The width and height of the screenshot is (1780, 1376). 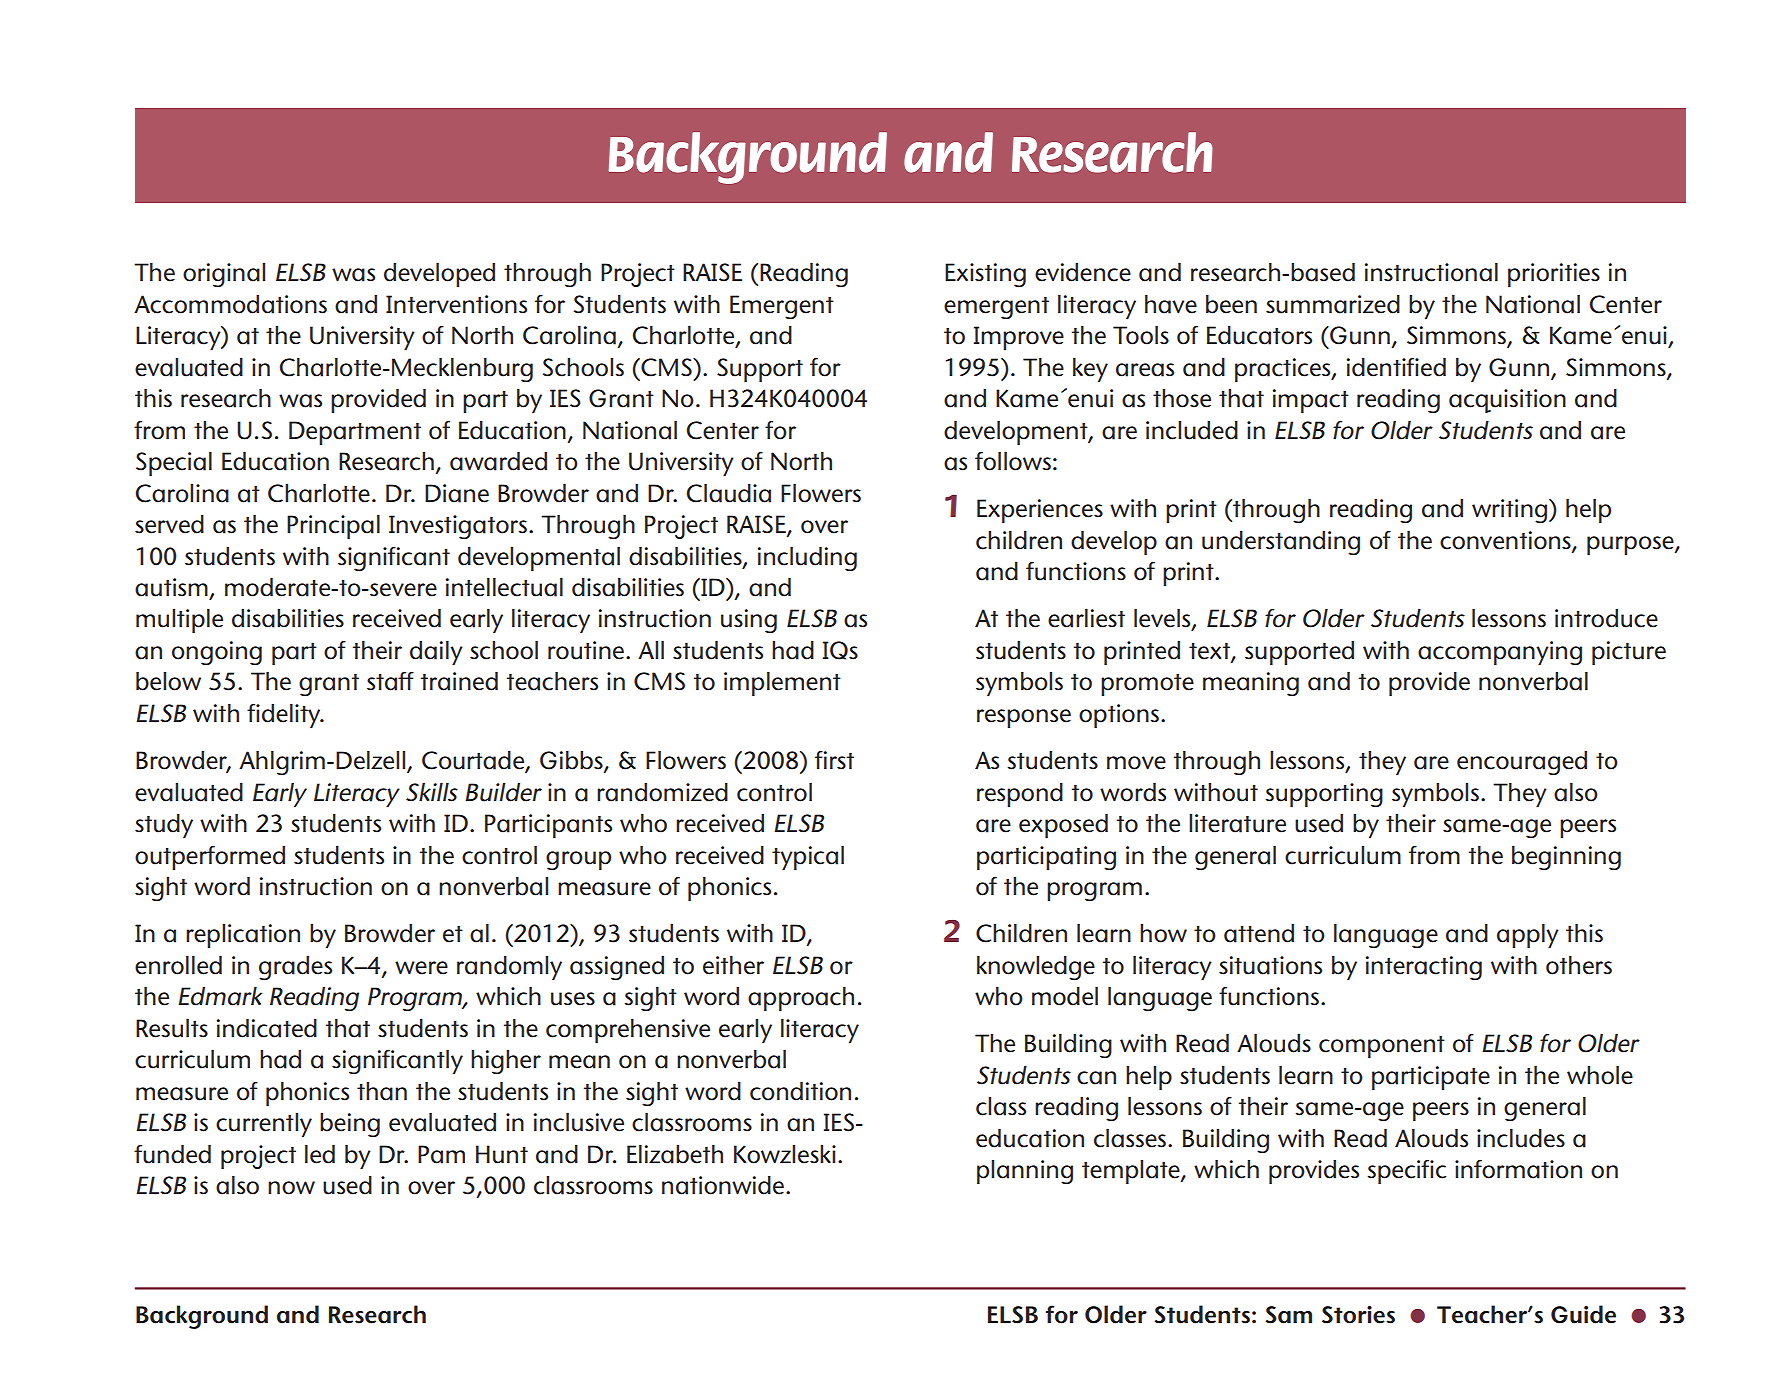 What do you see at coordinates (1036, 968) in the screenshot?
I see `knowledge` at bounding box center [1036, 968].
